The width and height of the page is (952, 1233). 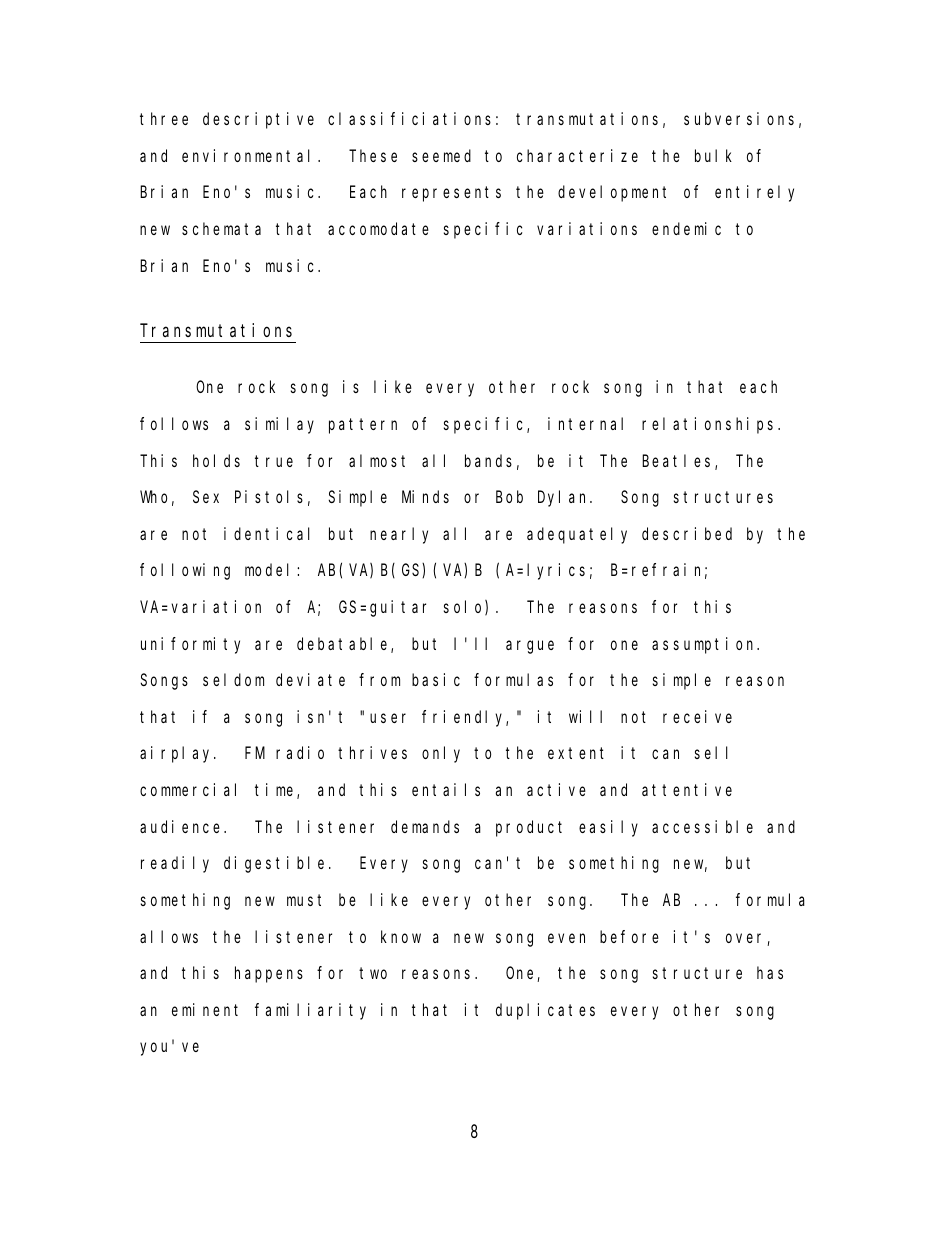 What do you see at coordinates (509, 496) in the page?
I see `Bob` at bounding box center [509, 496].
